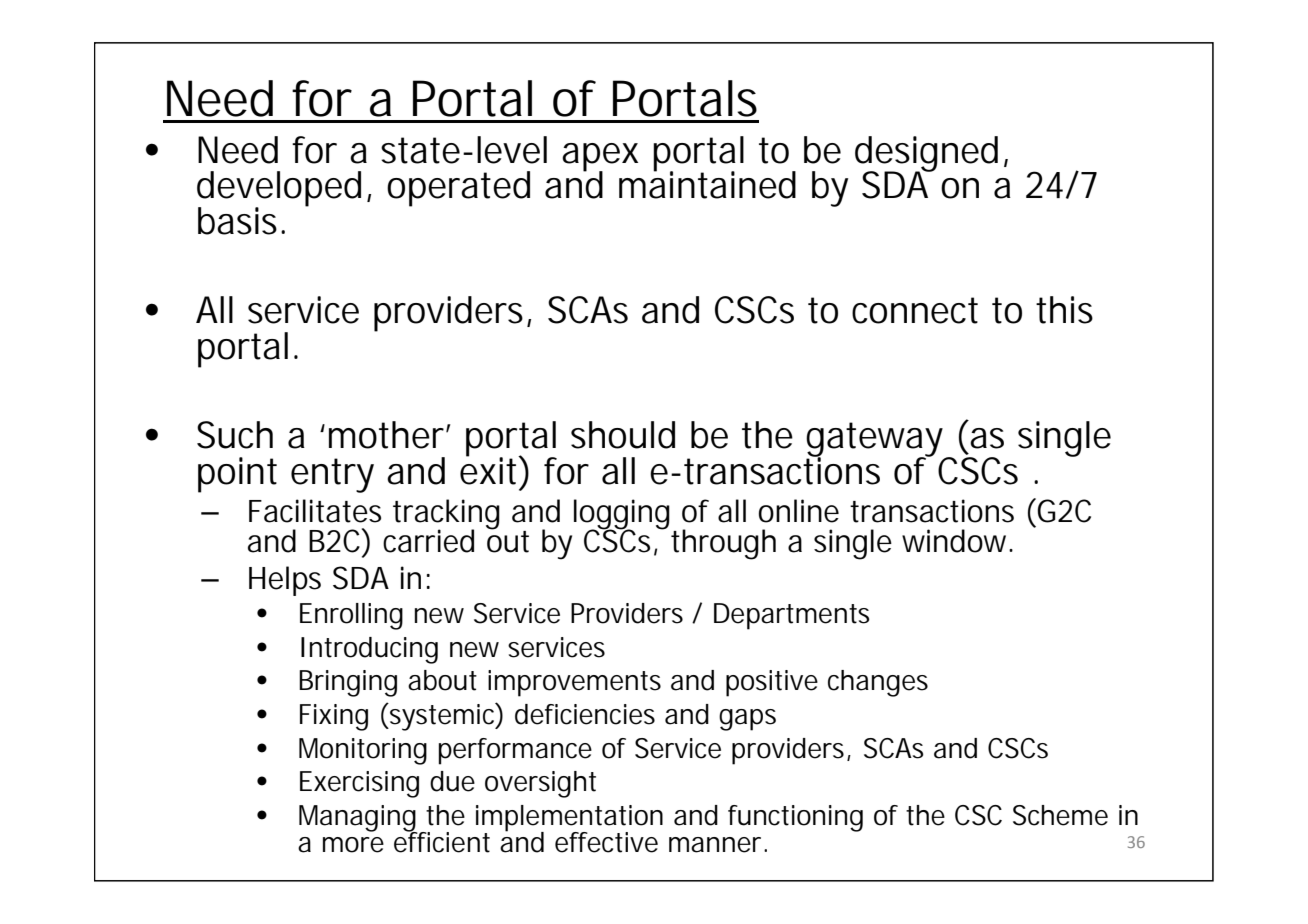  Describe the element at coordinates (348, 683) in the screenshot. I see `Bringing` at that location.
